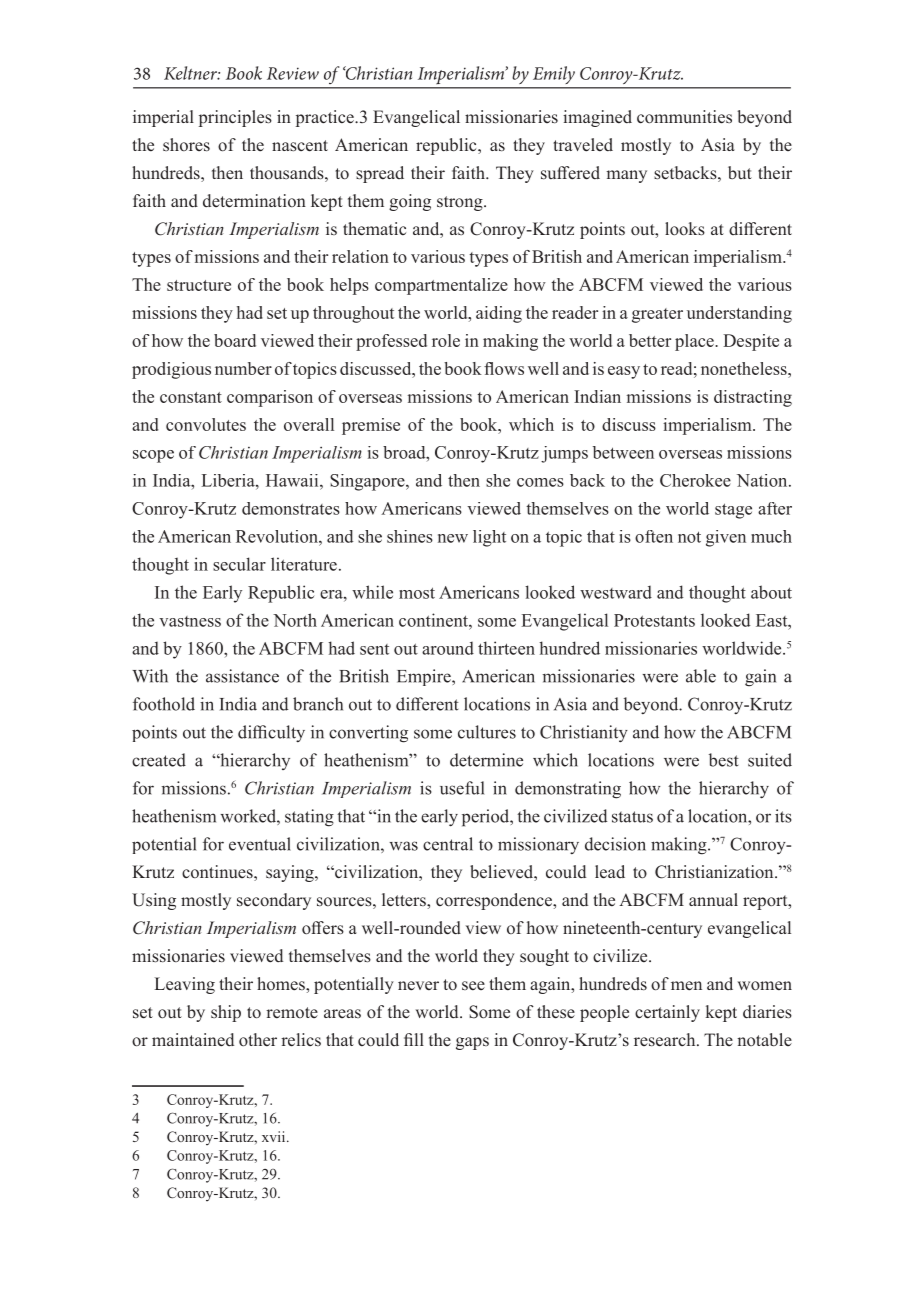  I want to click on principles, so click(235, 118).
